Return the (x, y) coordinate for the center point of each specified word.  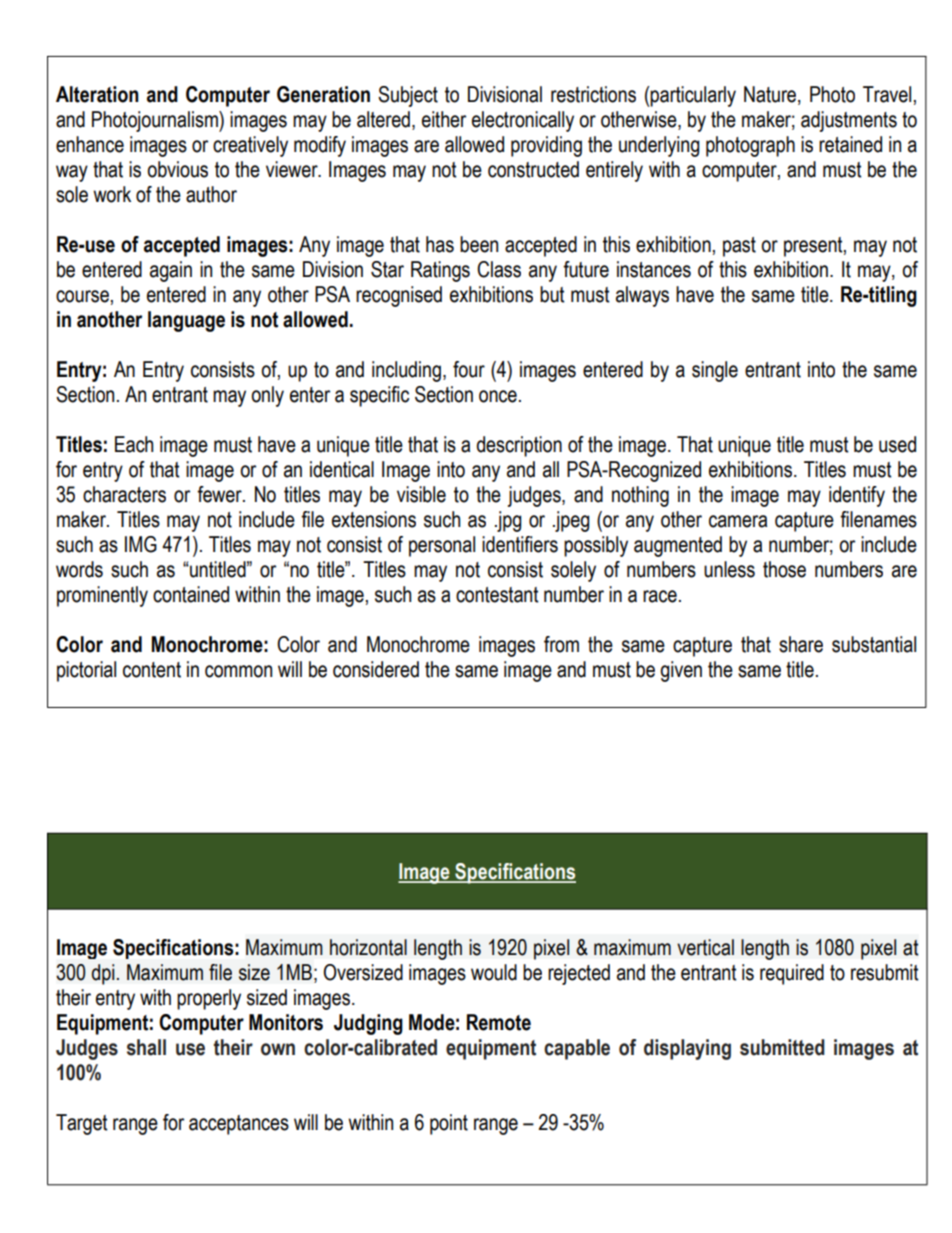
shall (146, 1047)
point (449, 1124)
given (681, 671)
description (519, 446)
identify (857, 496)
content (152, 670)
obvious (177, 169)
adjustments (849, 121)
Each (134, 444)
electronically (523, 121)
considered (376, 669)
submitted (782, 1047)
